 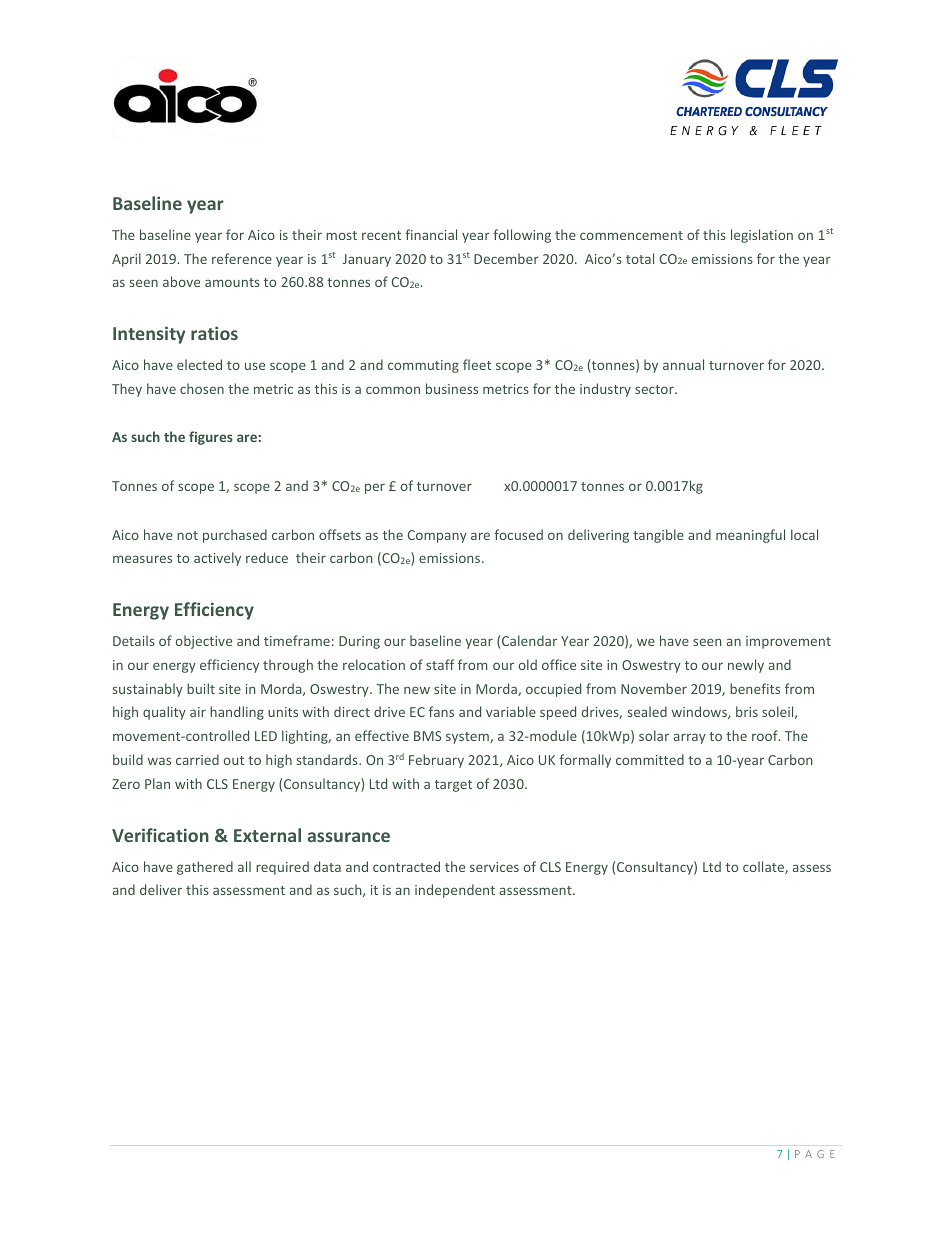 What do you see at coordinates (205, 868) in the screenshot?
I see `gathered` at bounding box center [205, 868].
